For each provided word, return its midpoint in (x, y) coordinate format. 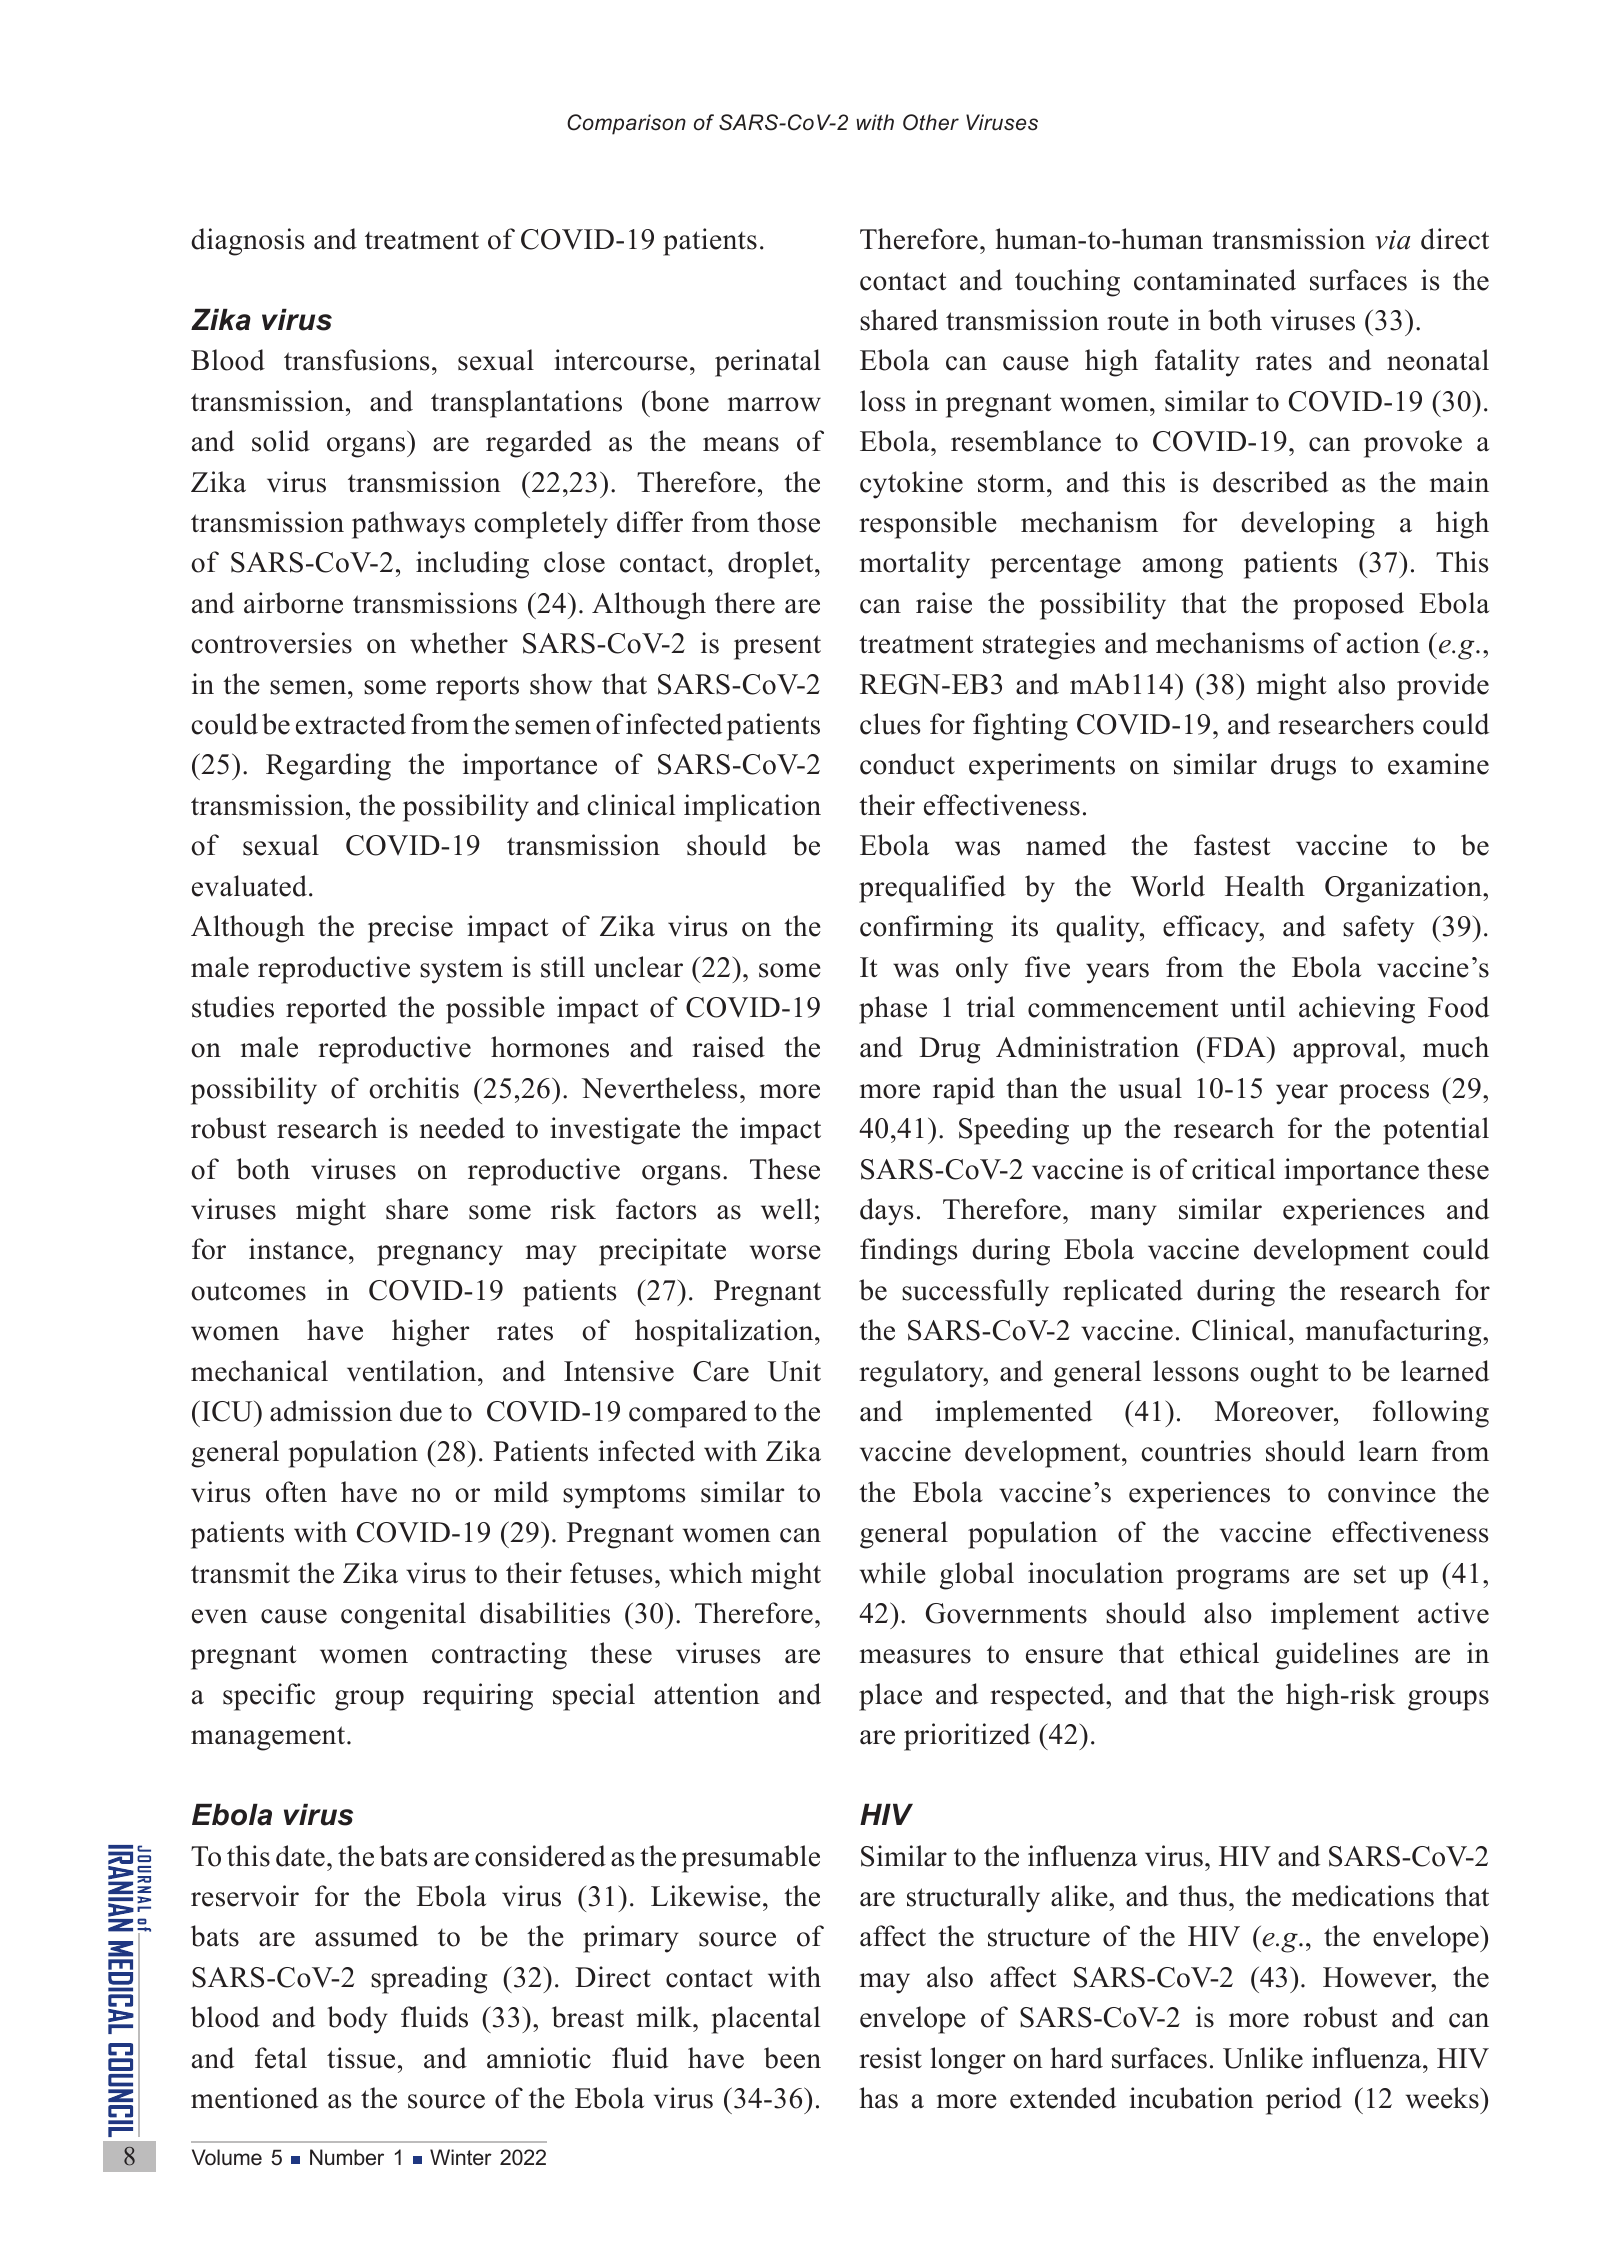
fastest (1232, 845)
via (1393, 240)
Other (931, 122)
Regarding (328, 767)
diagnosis (247, 242)
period (1304, 2101)
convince (1381, 1492)
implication (752, 808)
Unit (794, 1371)
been (792, 2058)
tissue (361, 2058)
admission (331, 1411)
